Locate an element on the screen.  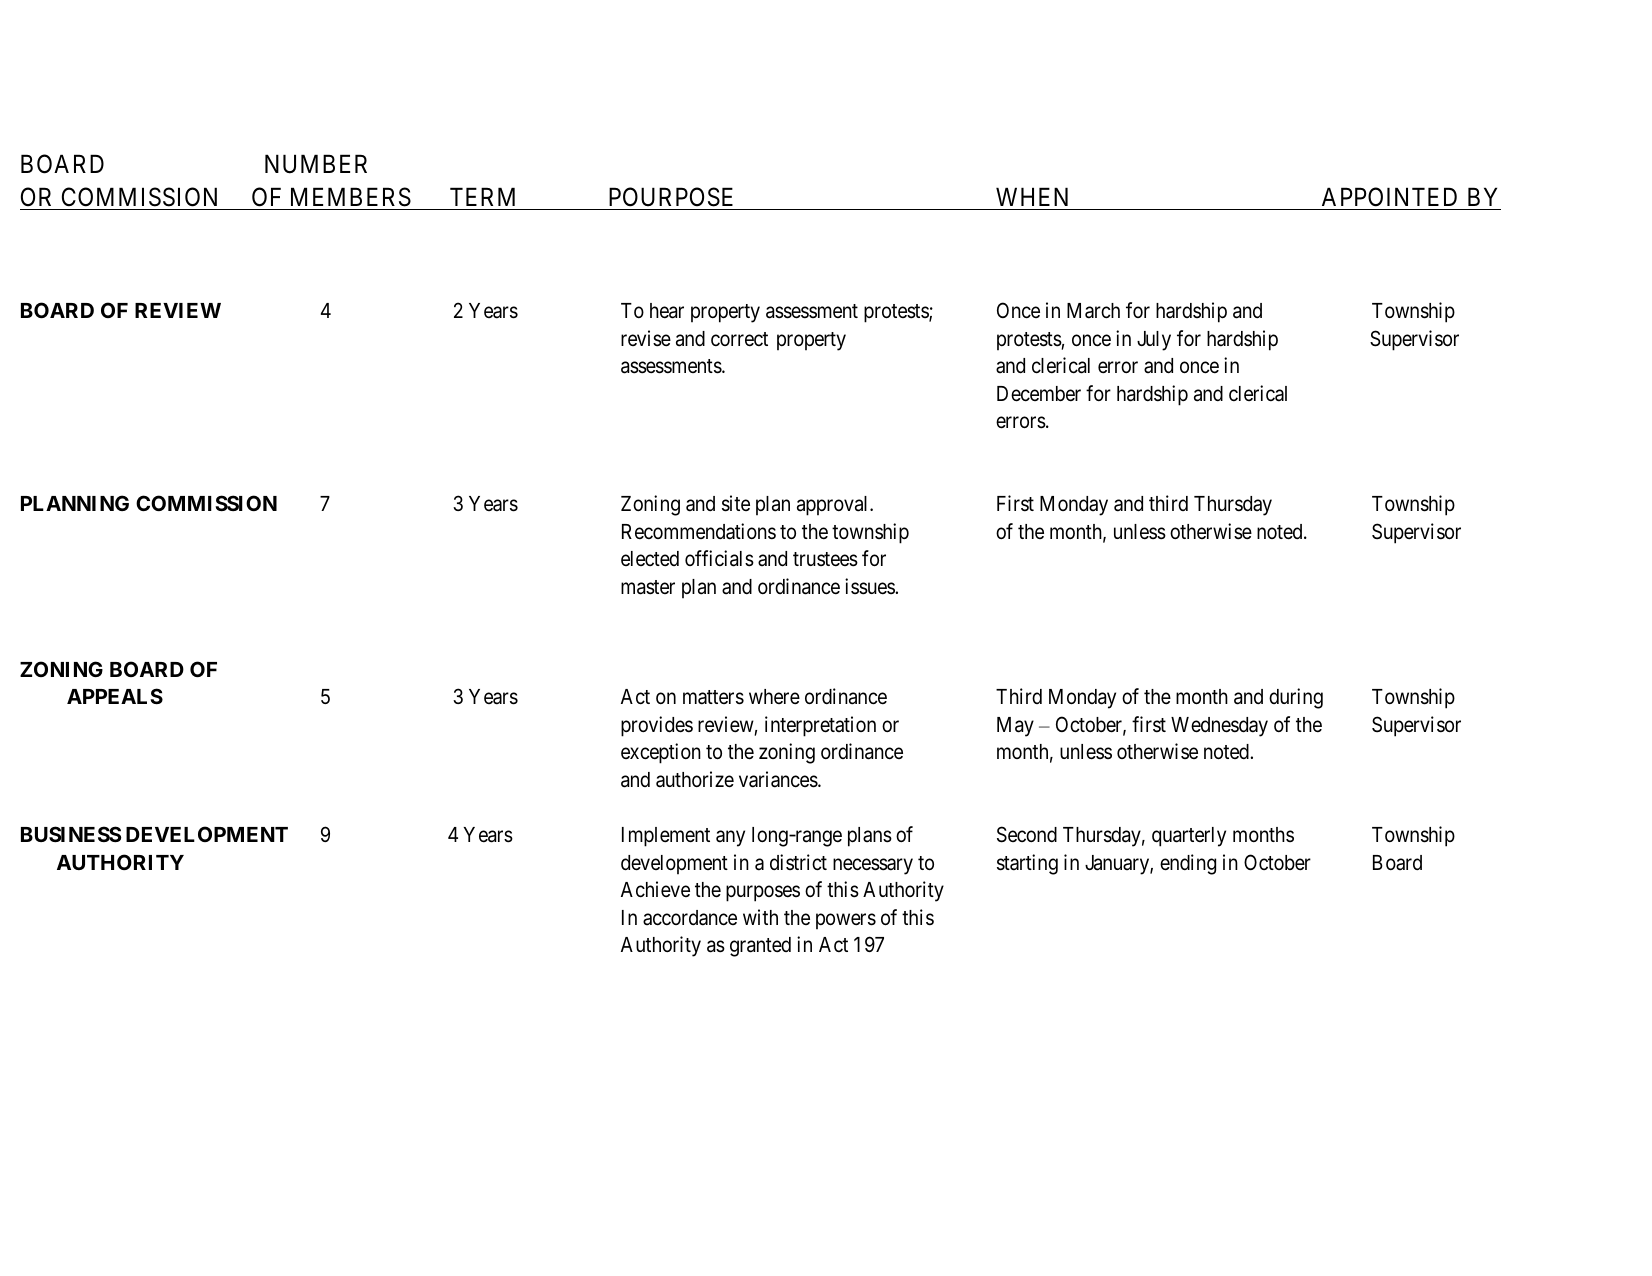
APPOINTED is located at coordinates (1389, 197).
